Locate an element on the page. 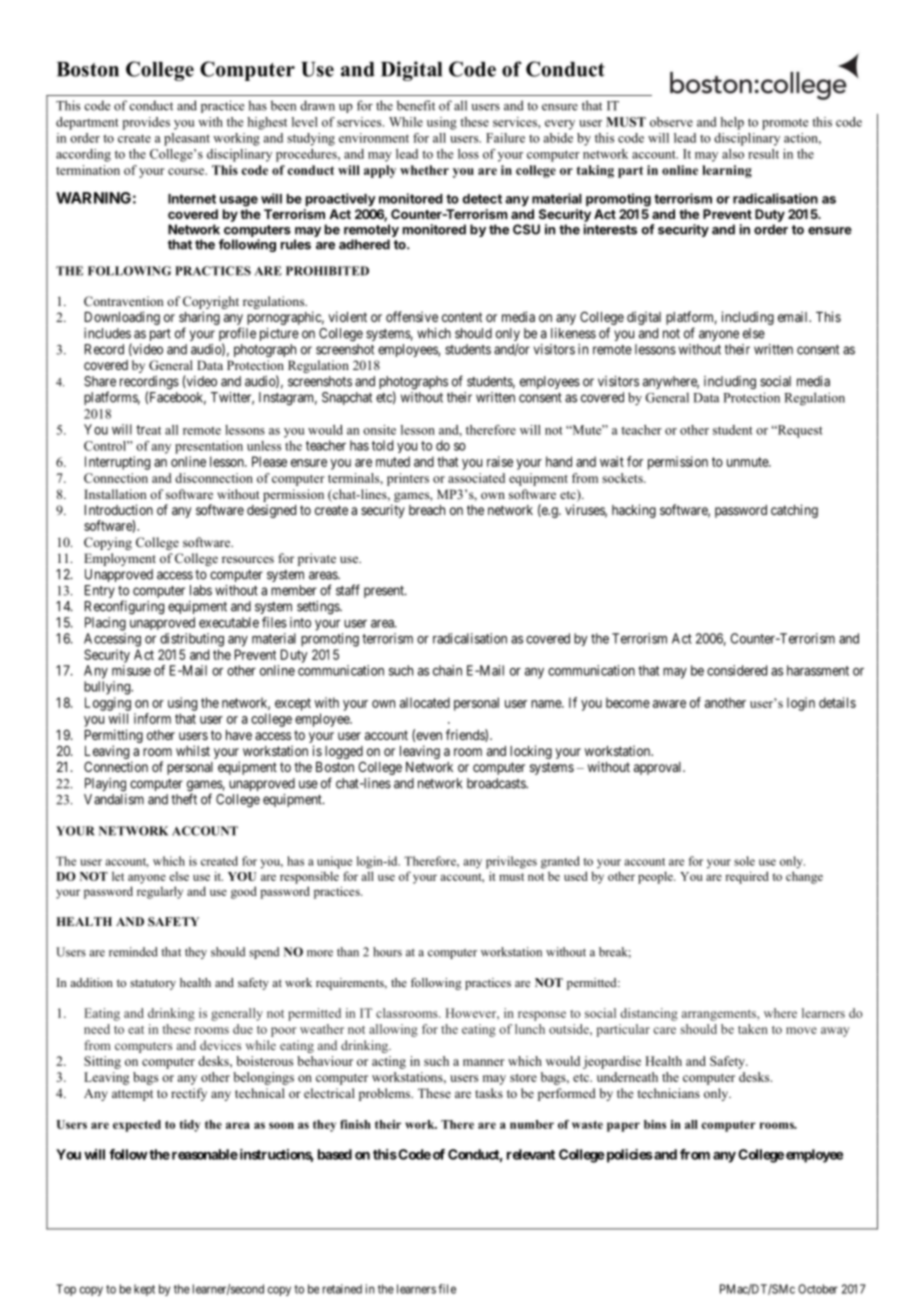 Image resolution: width=924 pixels, height=1307 pixels. allocated is located at coordinates (425, 702).
